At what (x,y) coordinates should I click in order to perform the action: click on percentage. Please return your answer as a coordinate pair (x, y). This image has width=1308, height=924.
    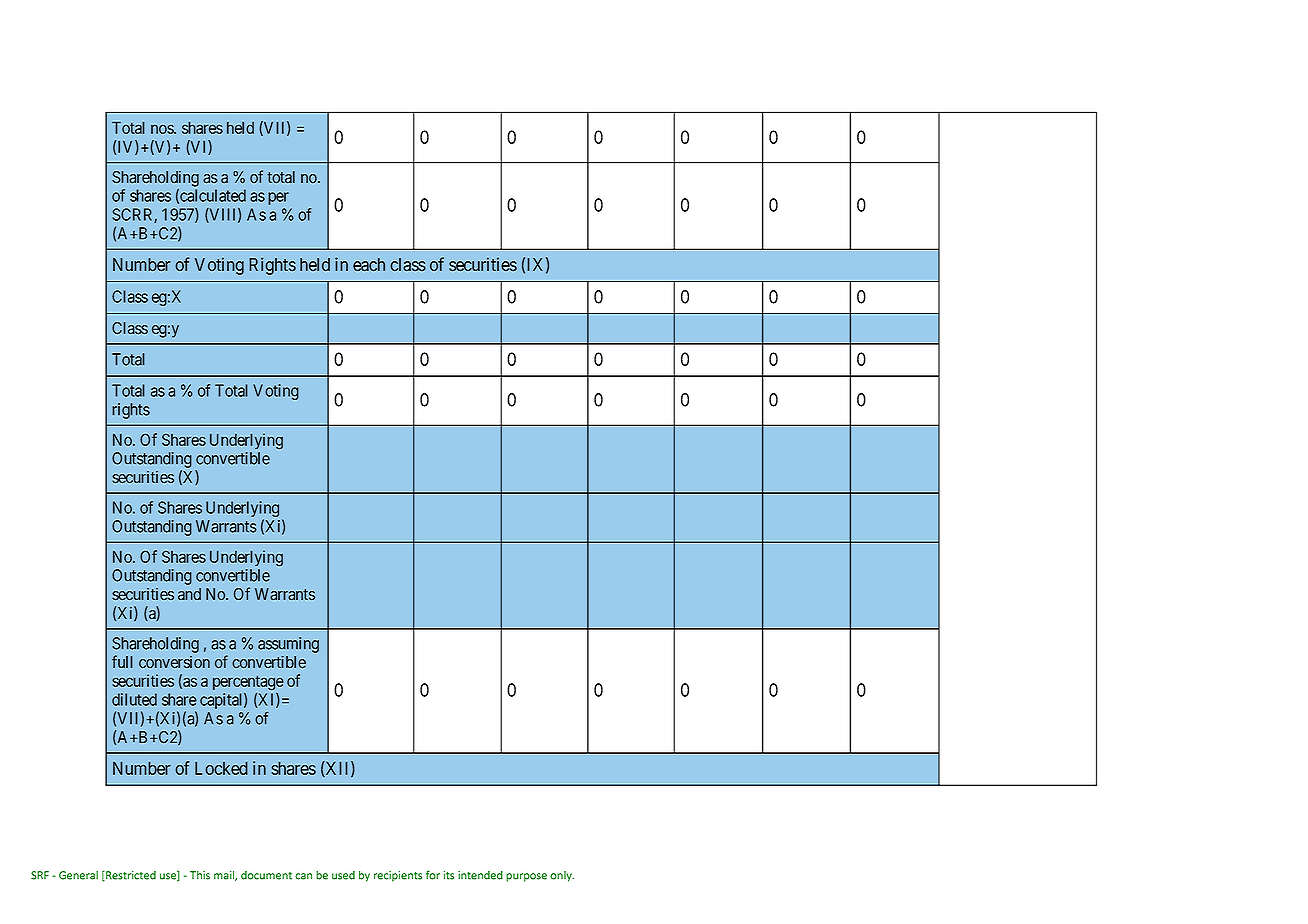
    Looking at the image, I should click on (248, 684).
